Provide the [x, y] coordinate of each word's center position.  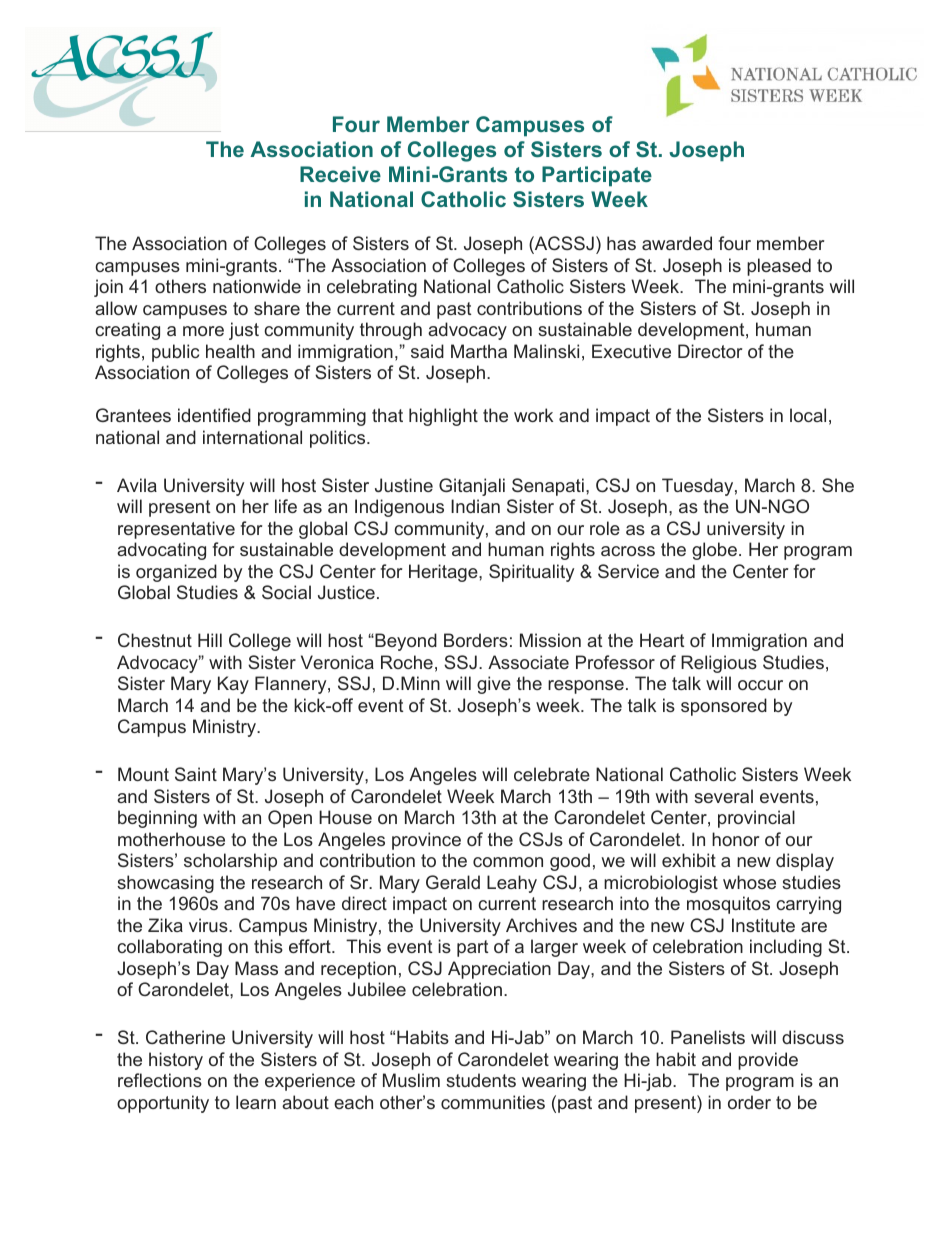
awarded [677, 243]
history [176, 1061]
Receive [340, 174]
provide [768, 1061]
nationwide [257, 286]
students [481, 1080]
